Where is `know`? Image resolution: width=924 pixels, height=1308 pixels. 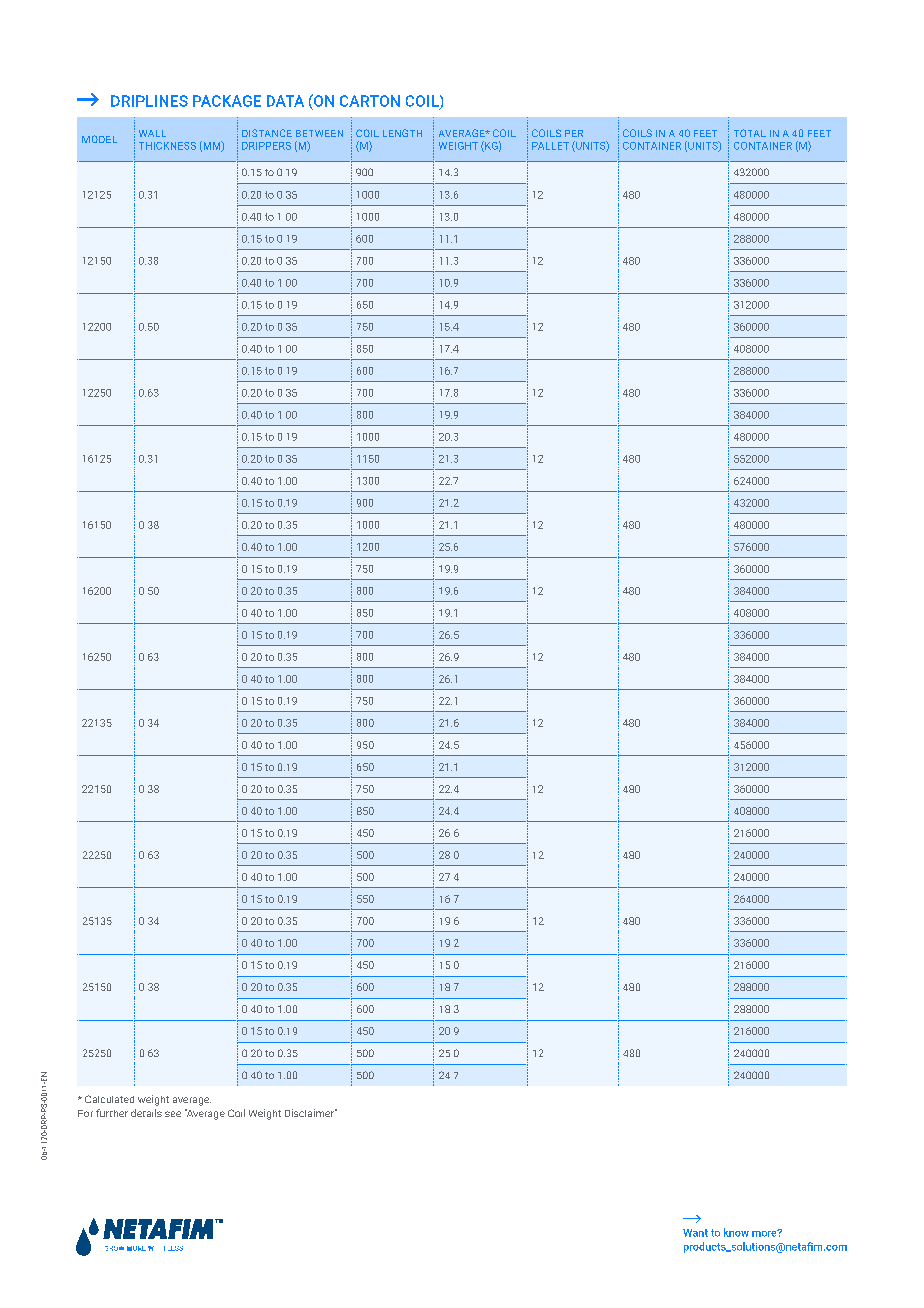 know is located at coordinates (736, 1232).
